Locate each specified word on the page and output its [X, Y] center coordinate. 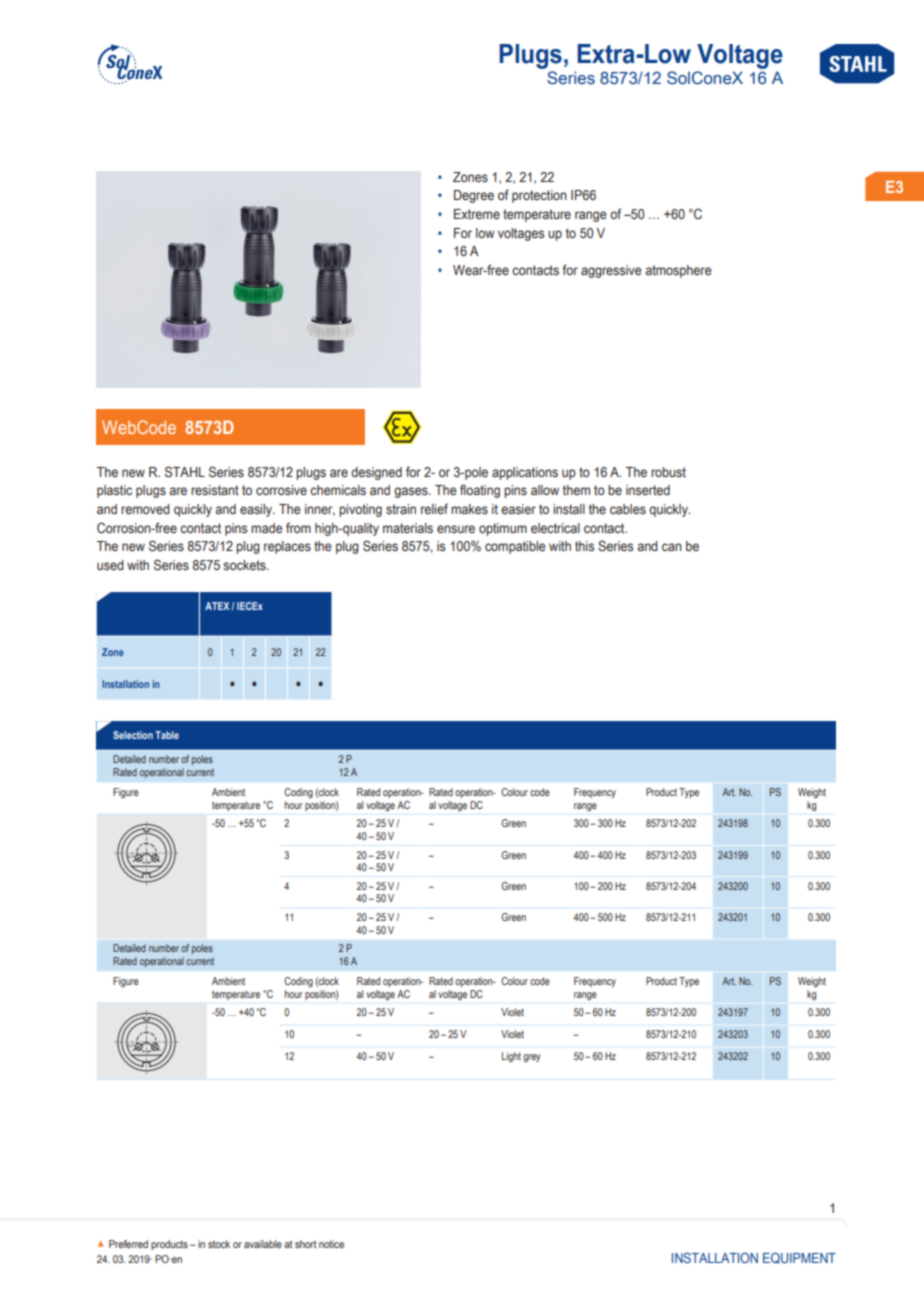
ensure [456, 529]
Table [167, 735]
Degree [474, 196]
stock [219, 1244]
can [672, 547]
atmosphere [678, 271]
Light [511, 1057]
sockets [245, 565]
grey [532, 1058]
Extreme [477, 214]
